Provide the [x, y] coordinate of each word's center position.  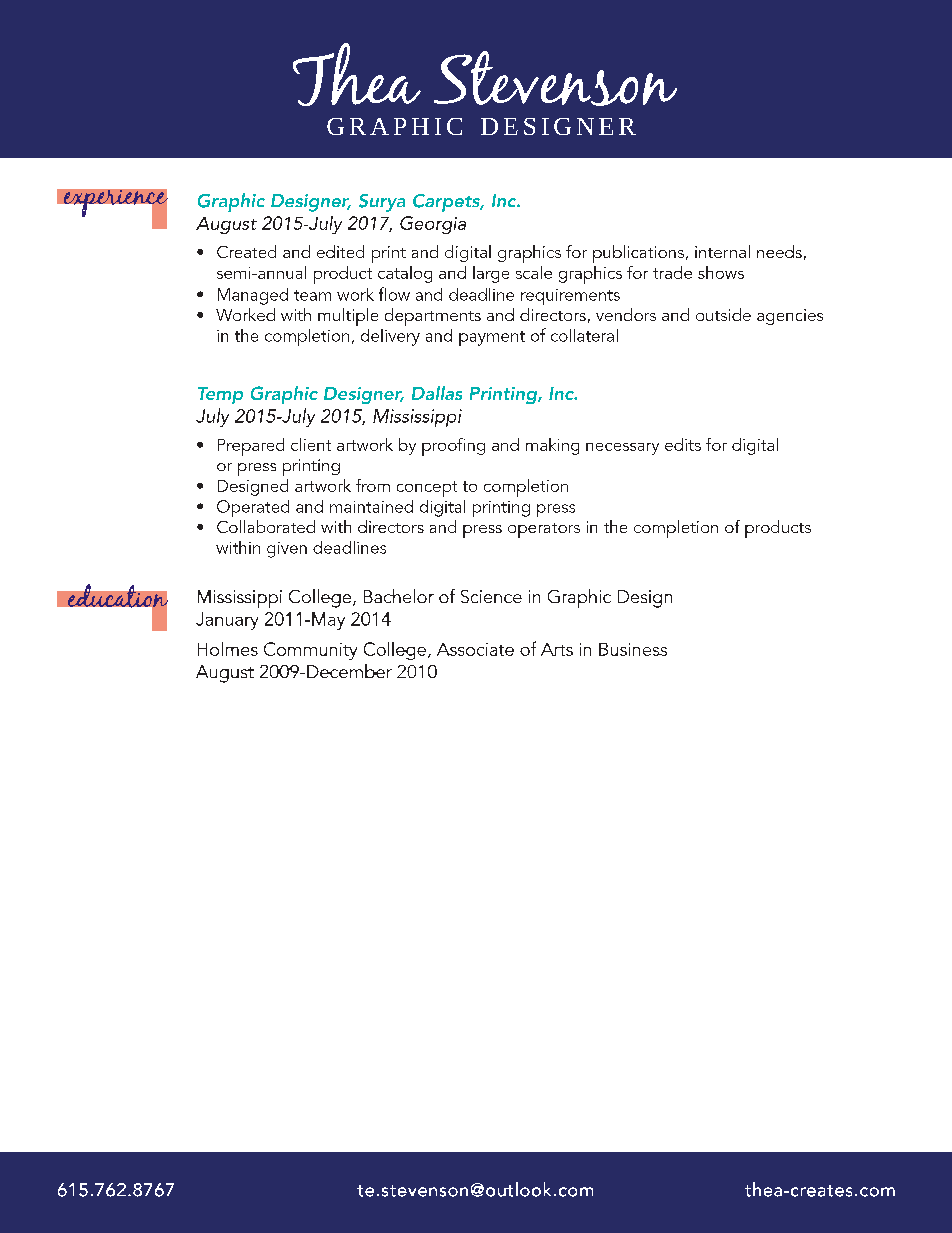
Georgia [433, 225]
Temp [220, 395]
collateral [584, 335]
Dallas [437, 393]
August [226, 225]
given [287, 550]
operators [544, 530]
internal [722, 251]
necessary [622, 449]
